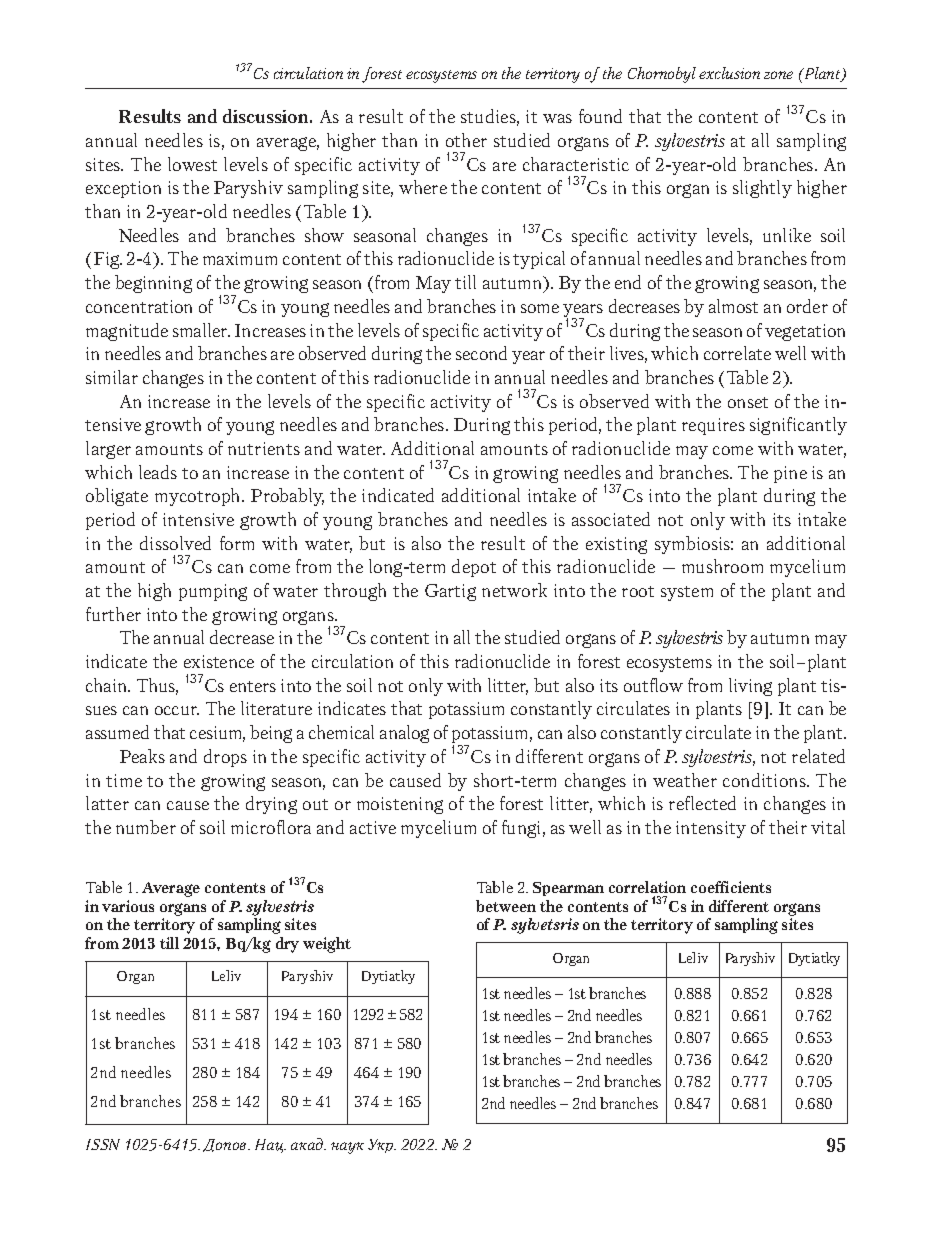 The height and width of the document is (1238, 952). What do you see at coordinates (713, 426) in the document?
I see `requires` at bounding box center [713, 426].
